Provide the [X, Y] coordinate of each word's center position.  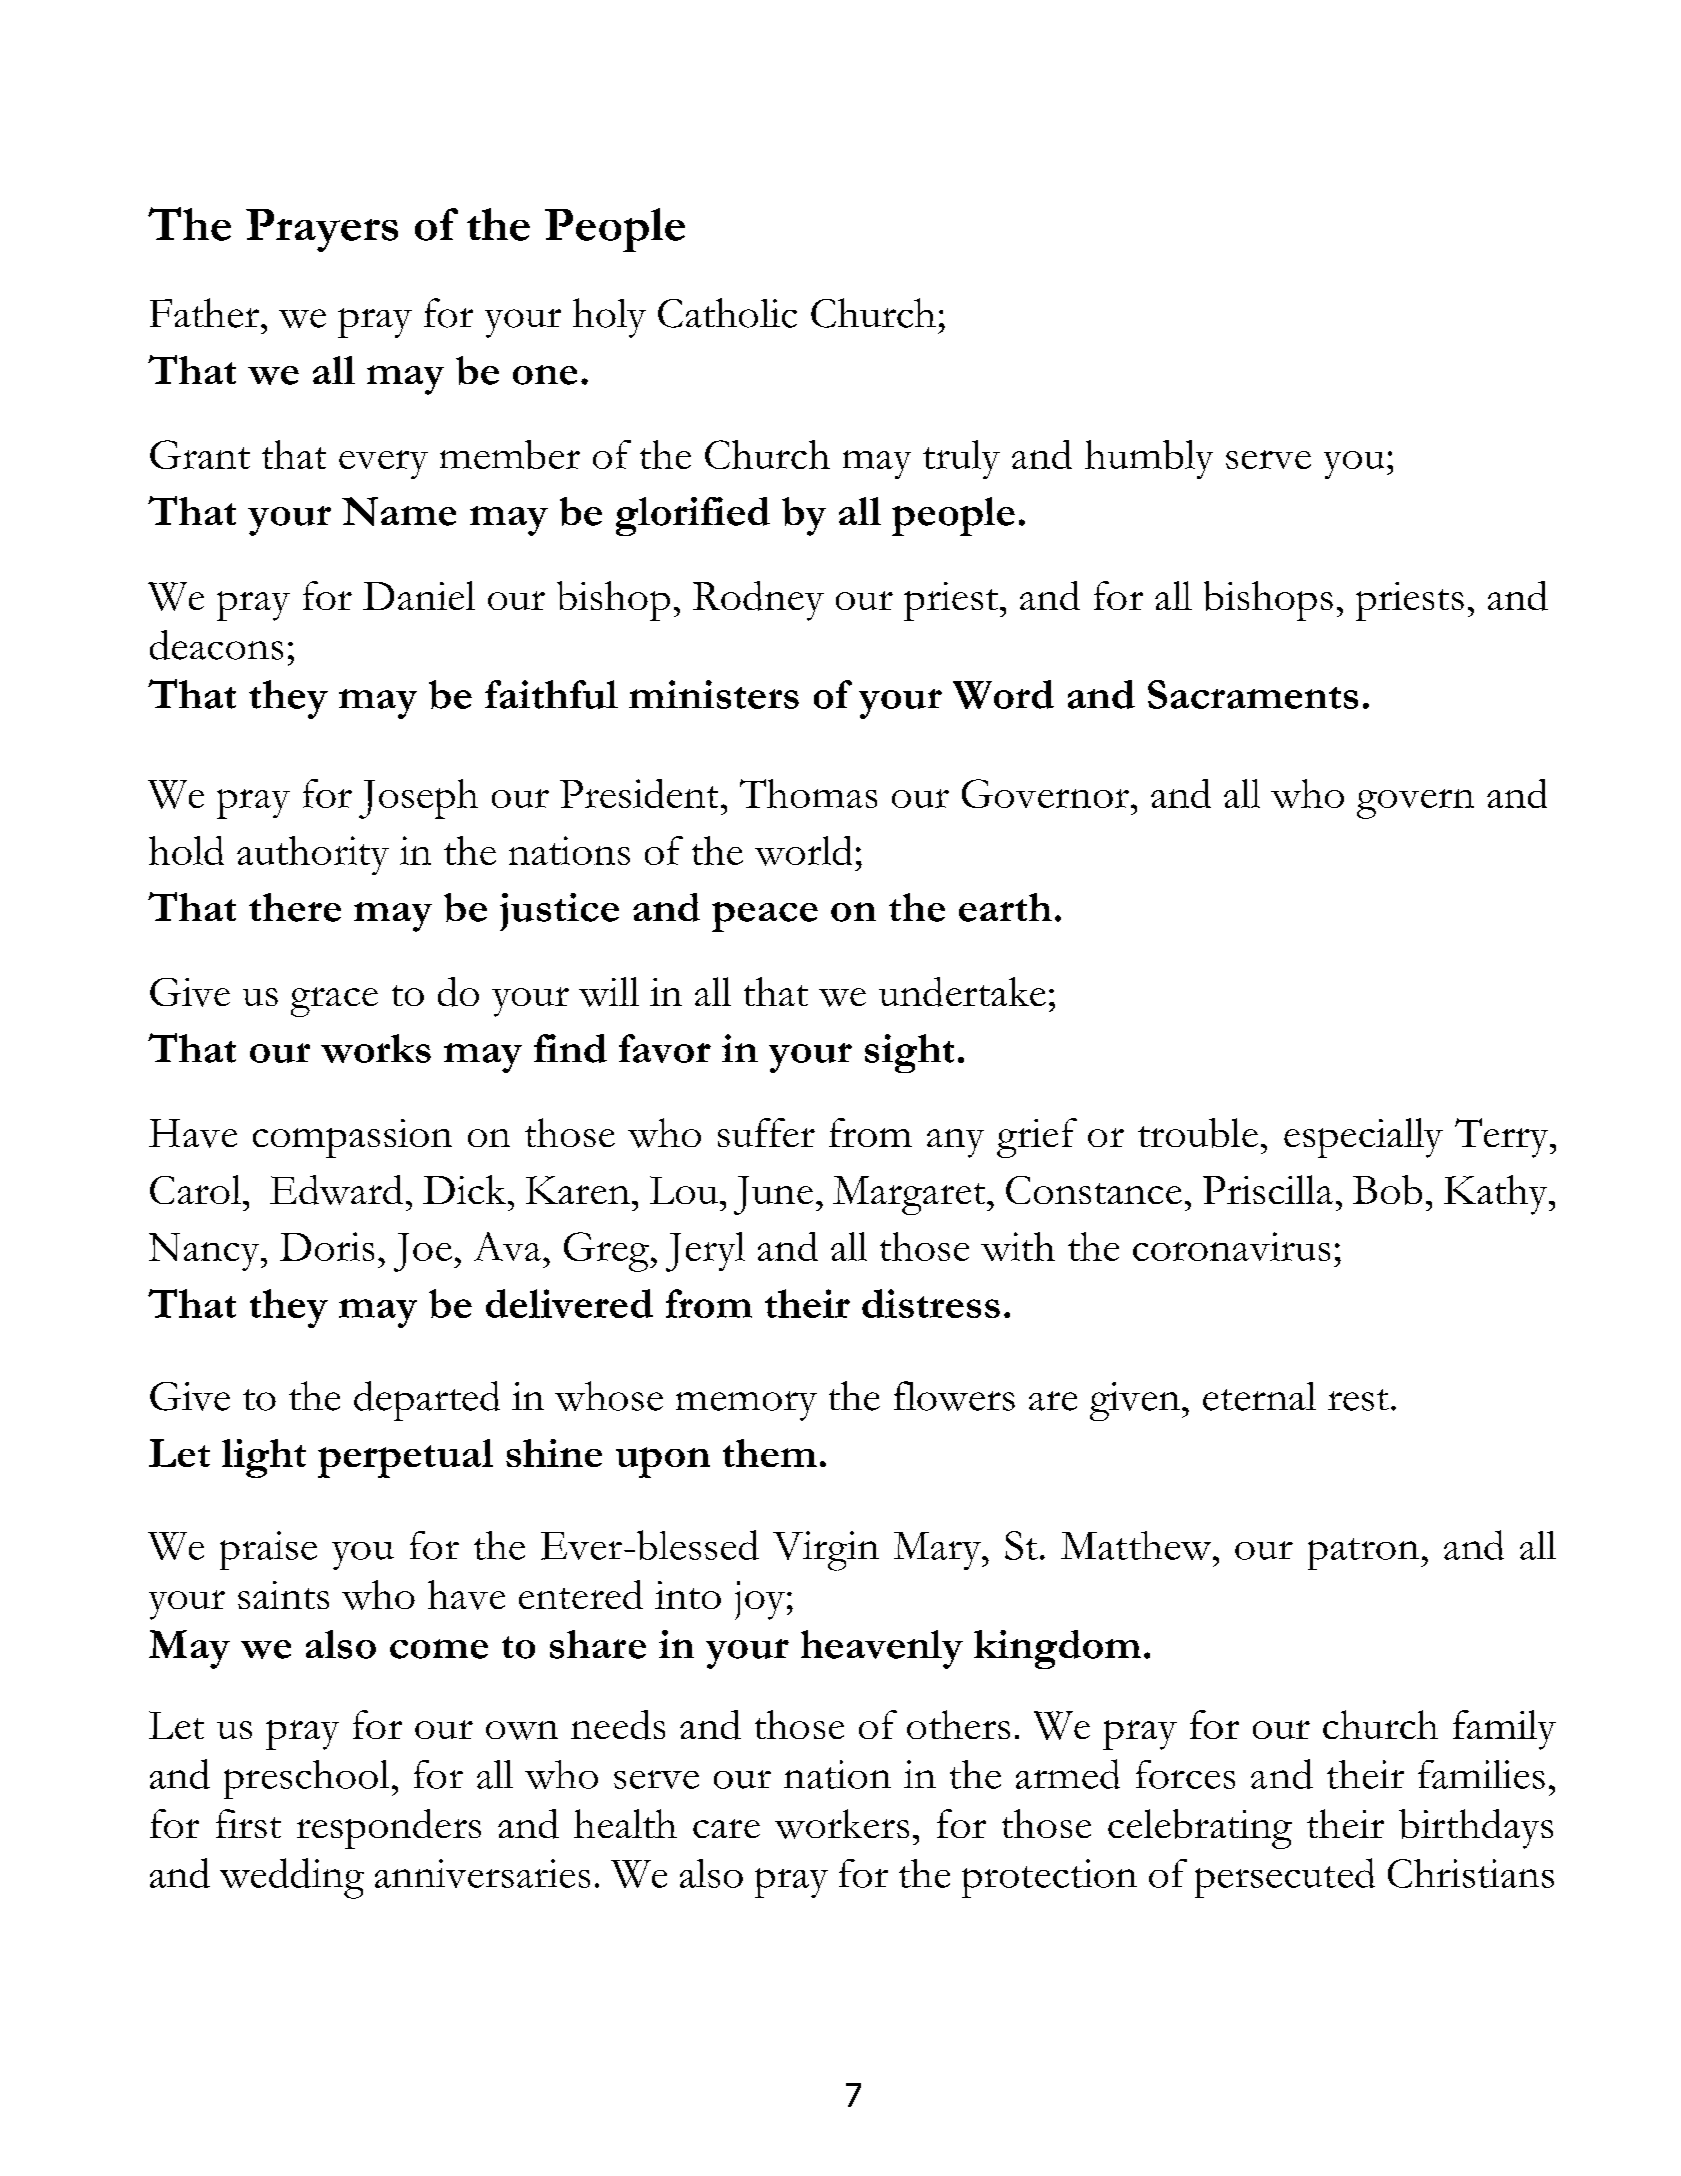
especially [1363, 1138]
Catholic [727, 313]
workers [842, 1824]
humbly [1149, 459]
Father [204, 313]
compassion [352, 1138]
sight [909, 1053]
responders [389, 1829]
